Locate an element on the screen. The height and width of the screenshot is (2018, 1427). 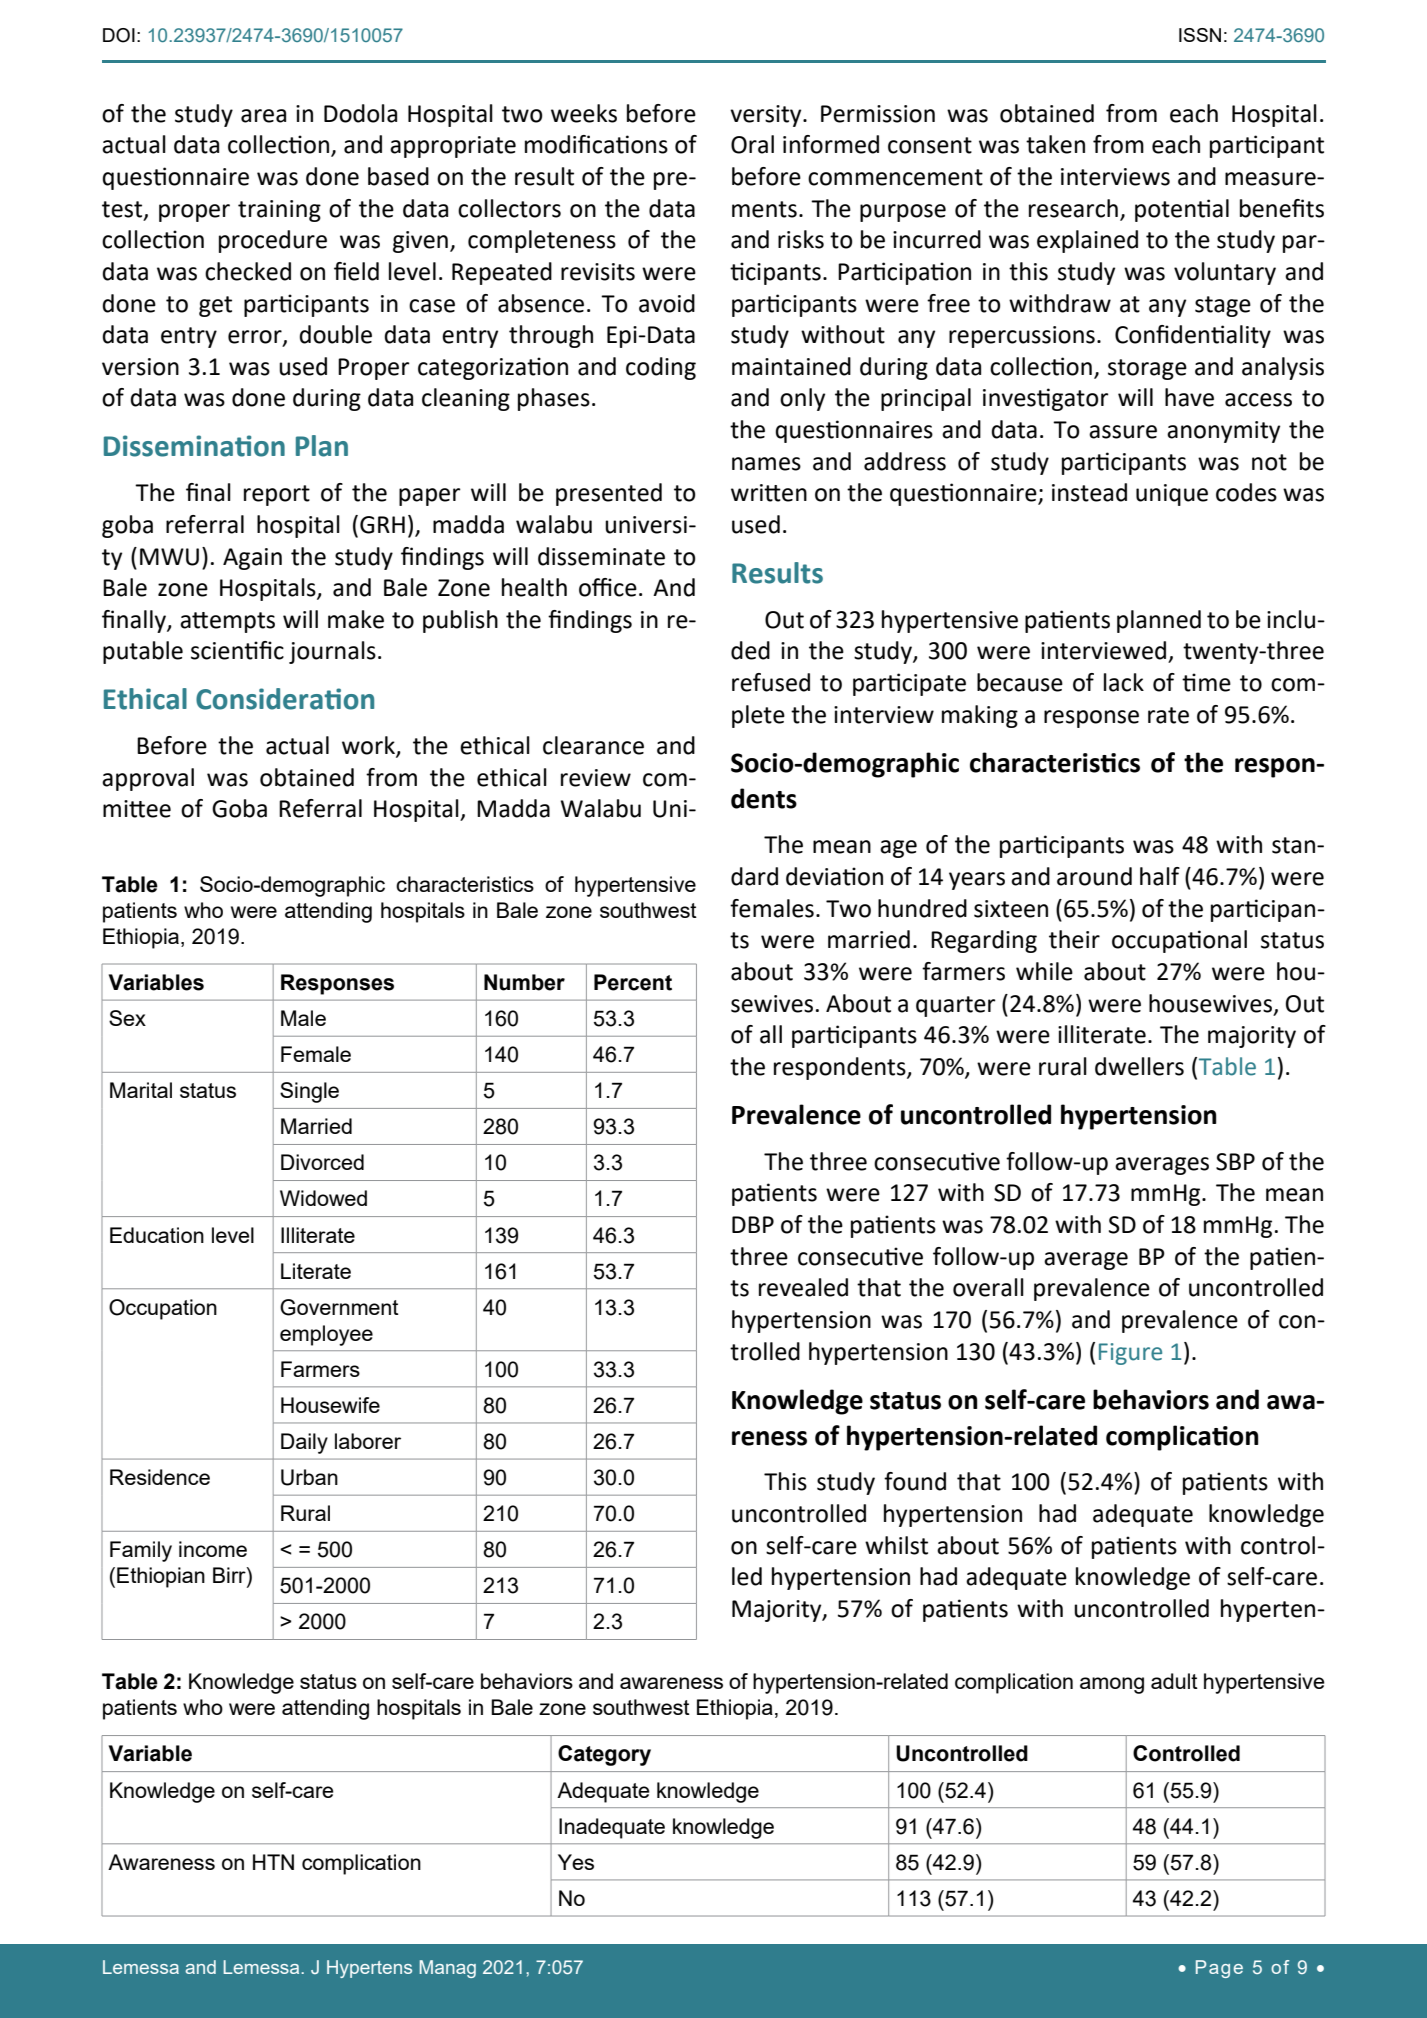
Figure is located at coordinates (1130, 1354).
